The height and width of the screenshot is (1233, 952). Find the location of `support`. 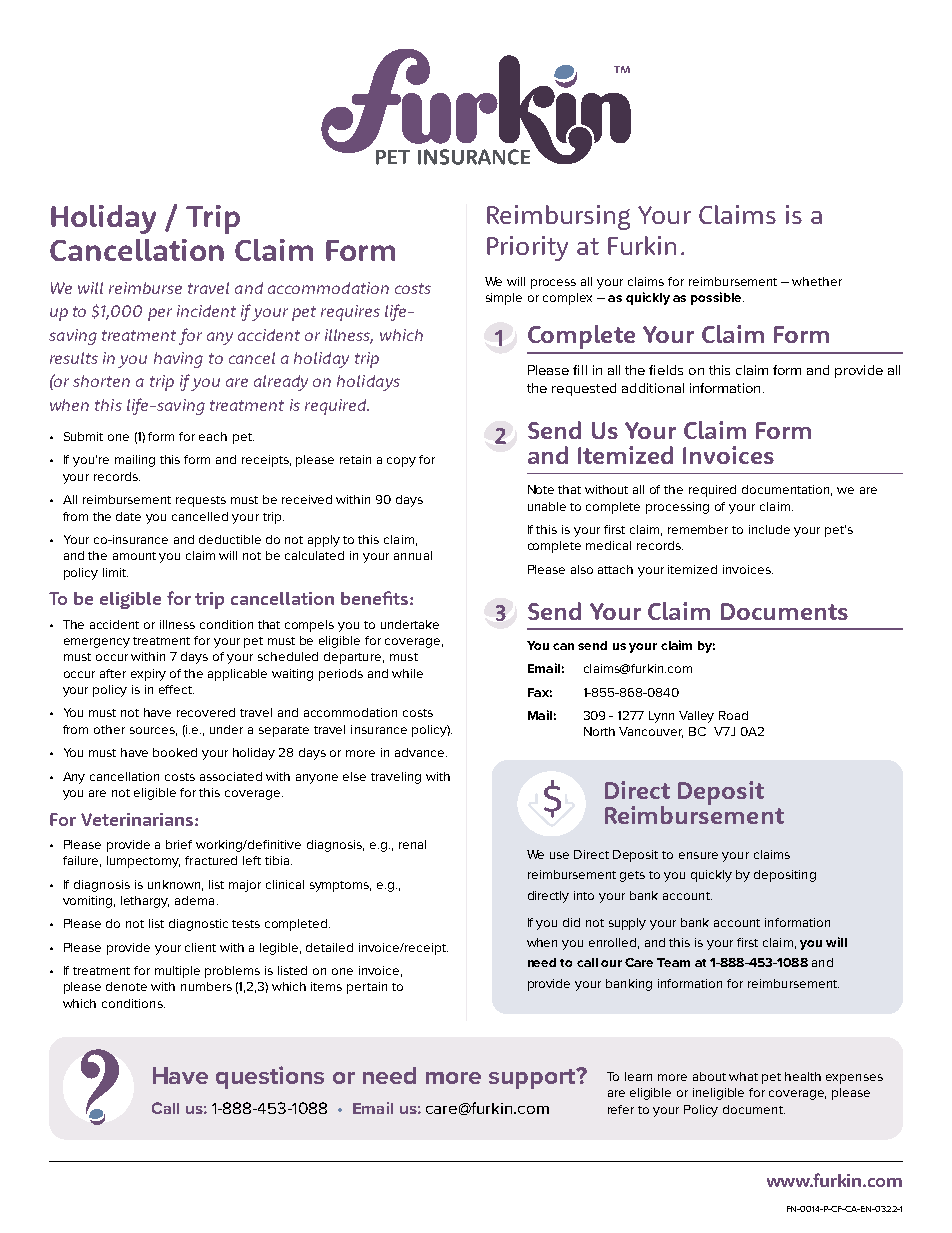

support is located at coordinates (533, 1078).
